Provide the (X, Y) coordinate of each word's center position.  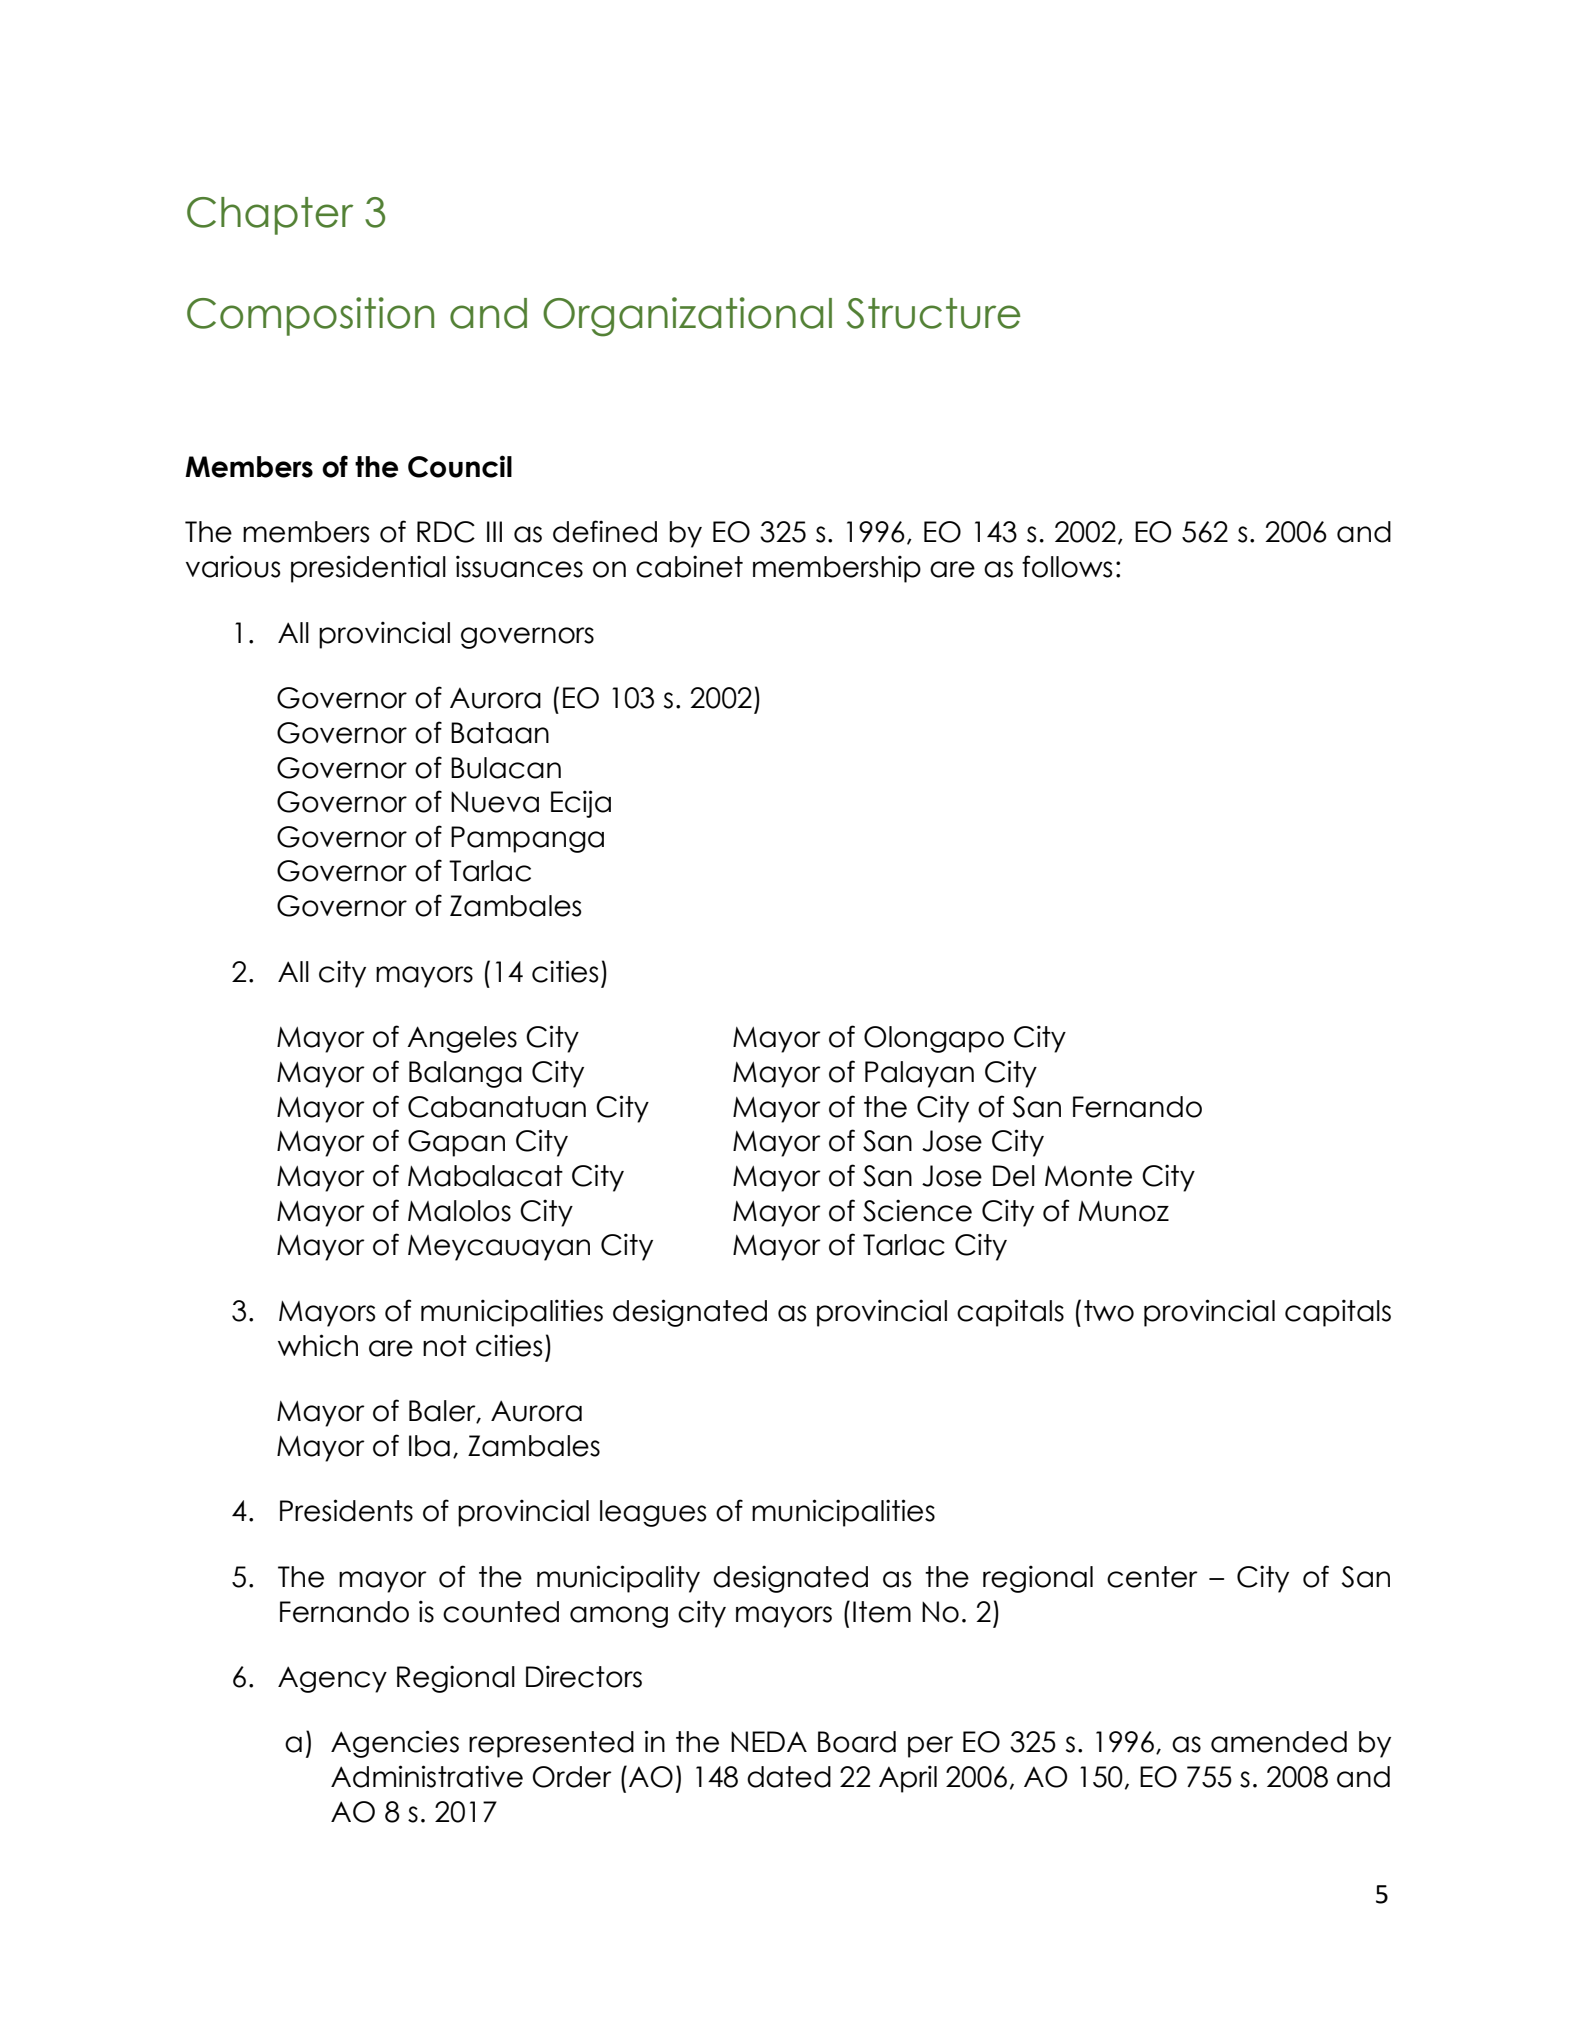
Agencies (395, 1744)
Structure (933, 313)
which (318, 1345)
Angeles (462, 1039)
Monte (1088, 1176)
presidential (368, 569)
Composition (310, 316)
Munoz (1124, 1211)
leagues (653, 1513)
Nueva (495, 802)
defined (605, 531)
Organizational (687, 317)
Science (917, 1210)
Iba (429, 1446)
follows (1067, 566)
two (1109, 1311)
